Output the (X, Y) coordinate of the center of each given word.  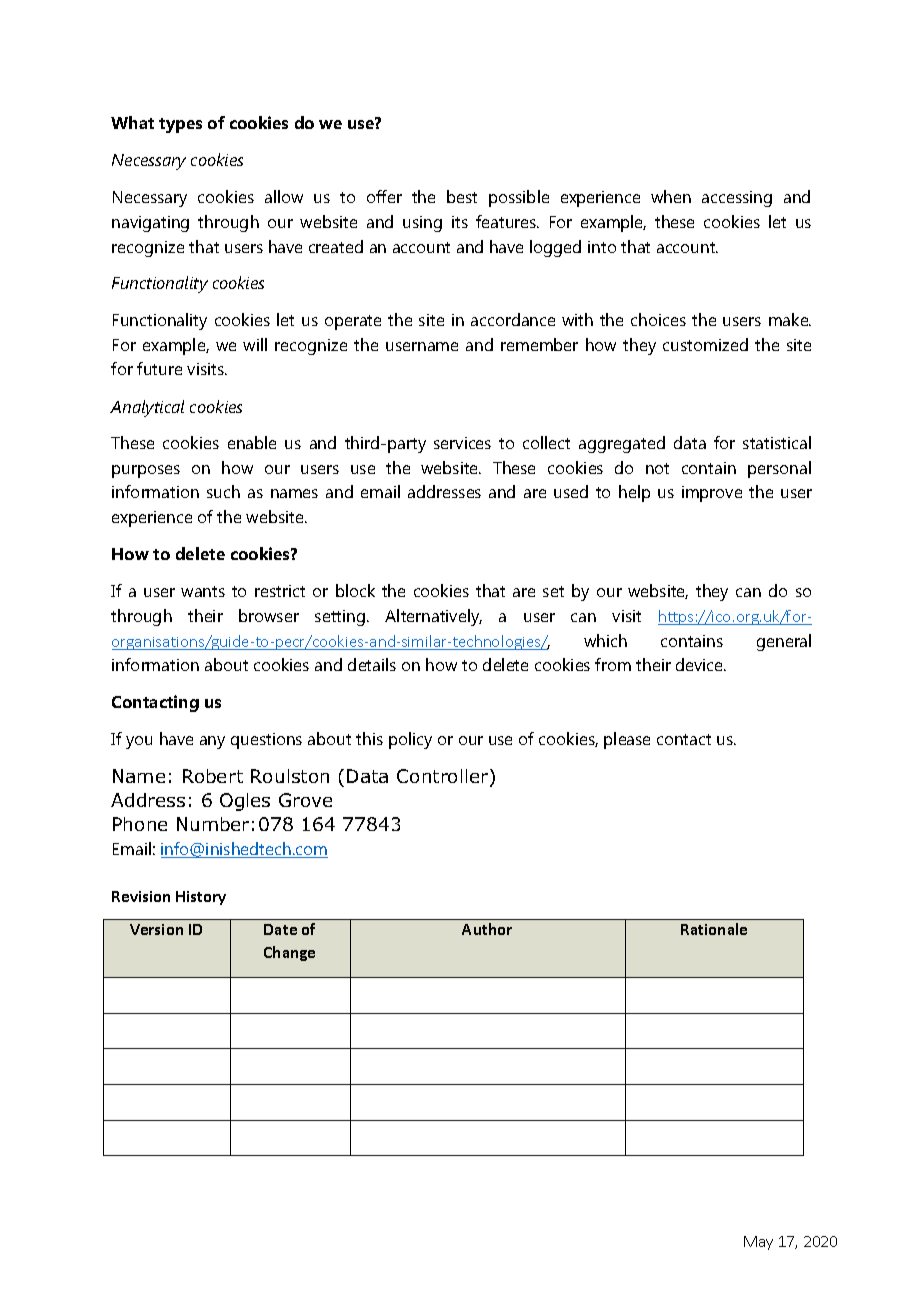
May (758, 1243)
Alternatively (433, 617)
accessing (737, 199)
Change (289, 953)
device (701, 664)
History (201, 898)
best (462, 196)
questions (266, 741)
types (180, 125)
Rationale (714, 929)
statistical (777, 442)
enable (252, 442)
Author (487, 929)
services (462, 443)
